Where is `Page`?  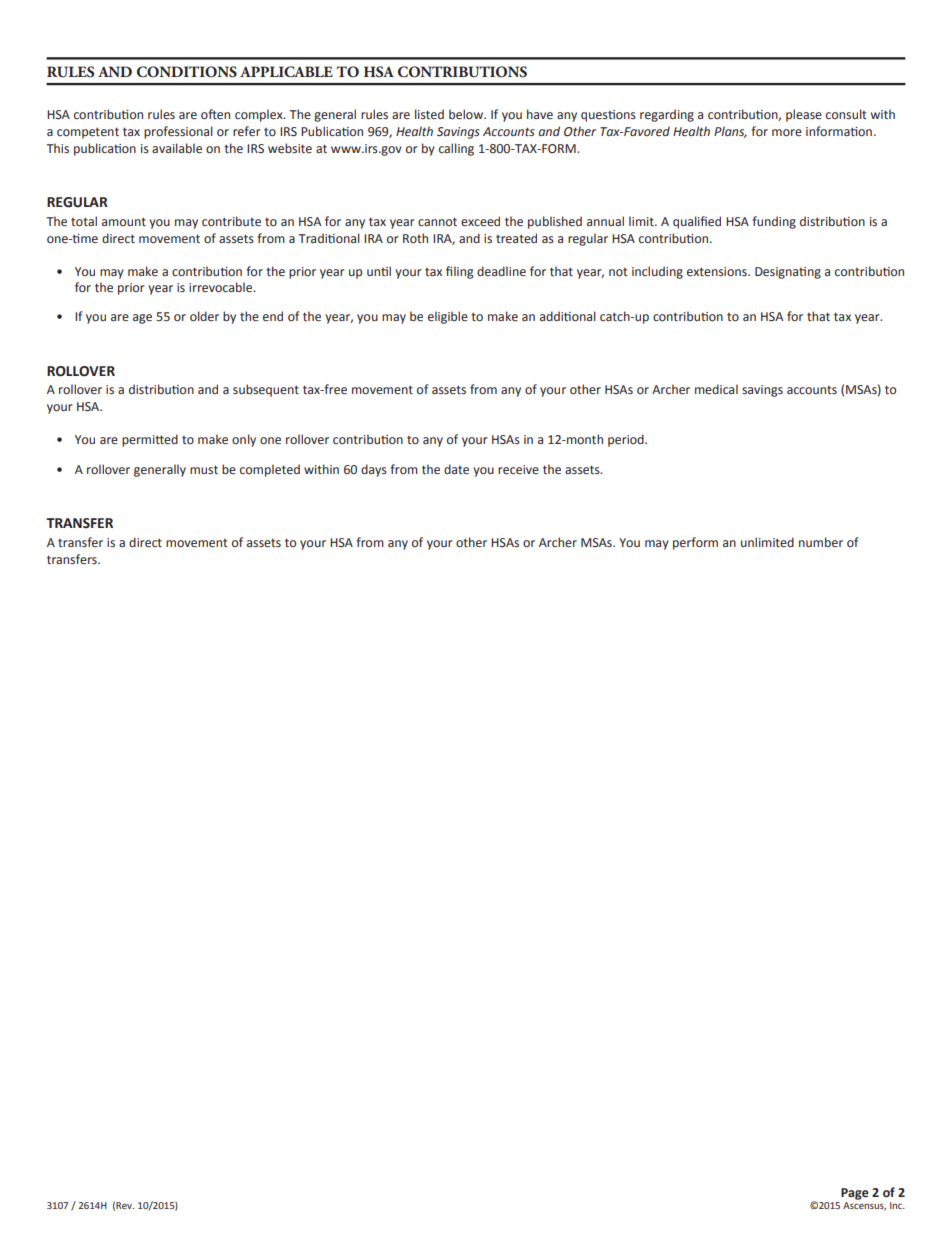
Page is located at coordinates (855, 1194).
